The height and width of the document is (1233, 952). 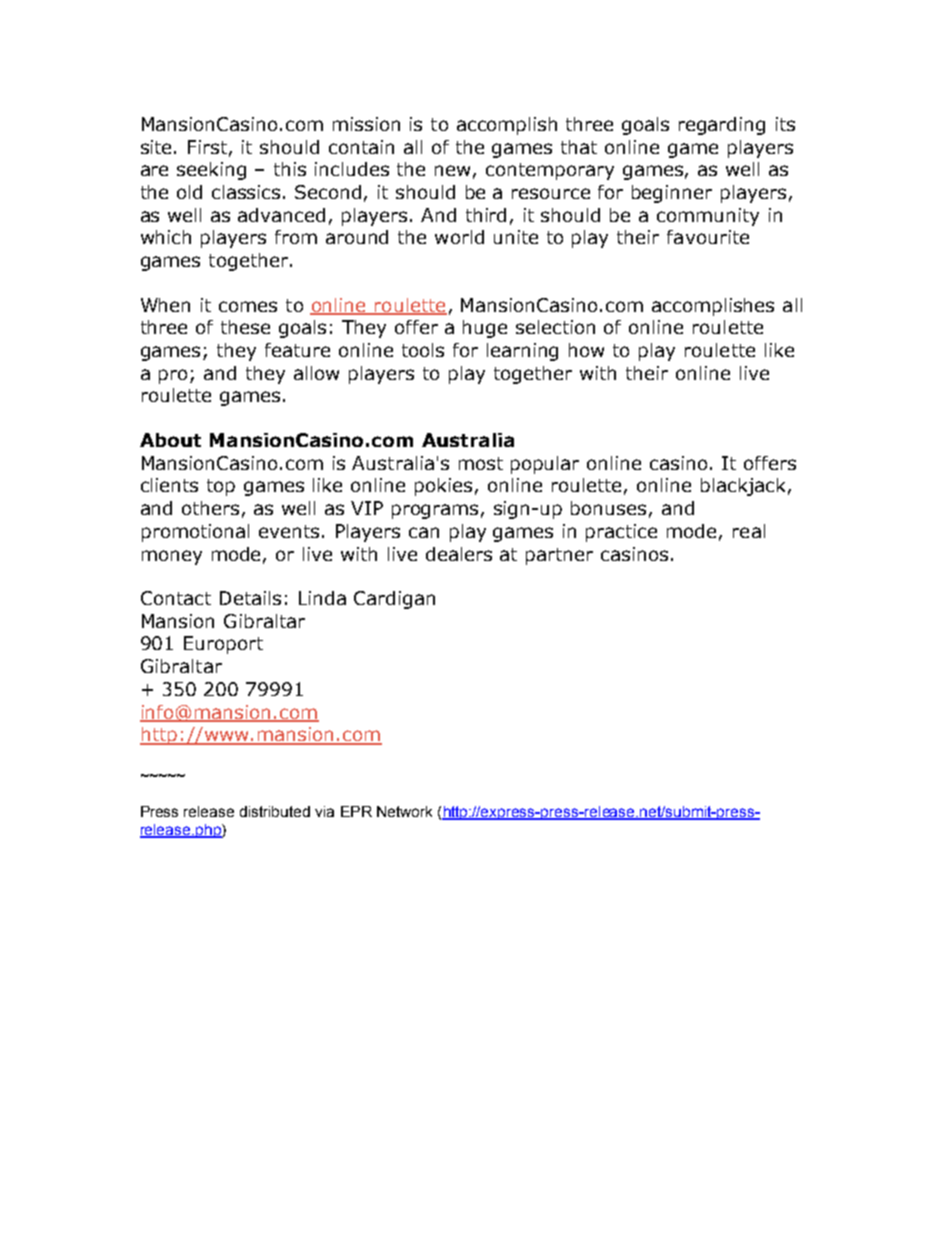 I want to click on huge, so click(x=485, y=329).
